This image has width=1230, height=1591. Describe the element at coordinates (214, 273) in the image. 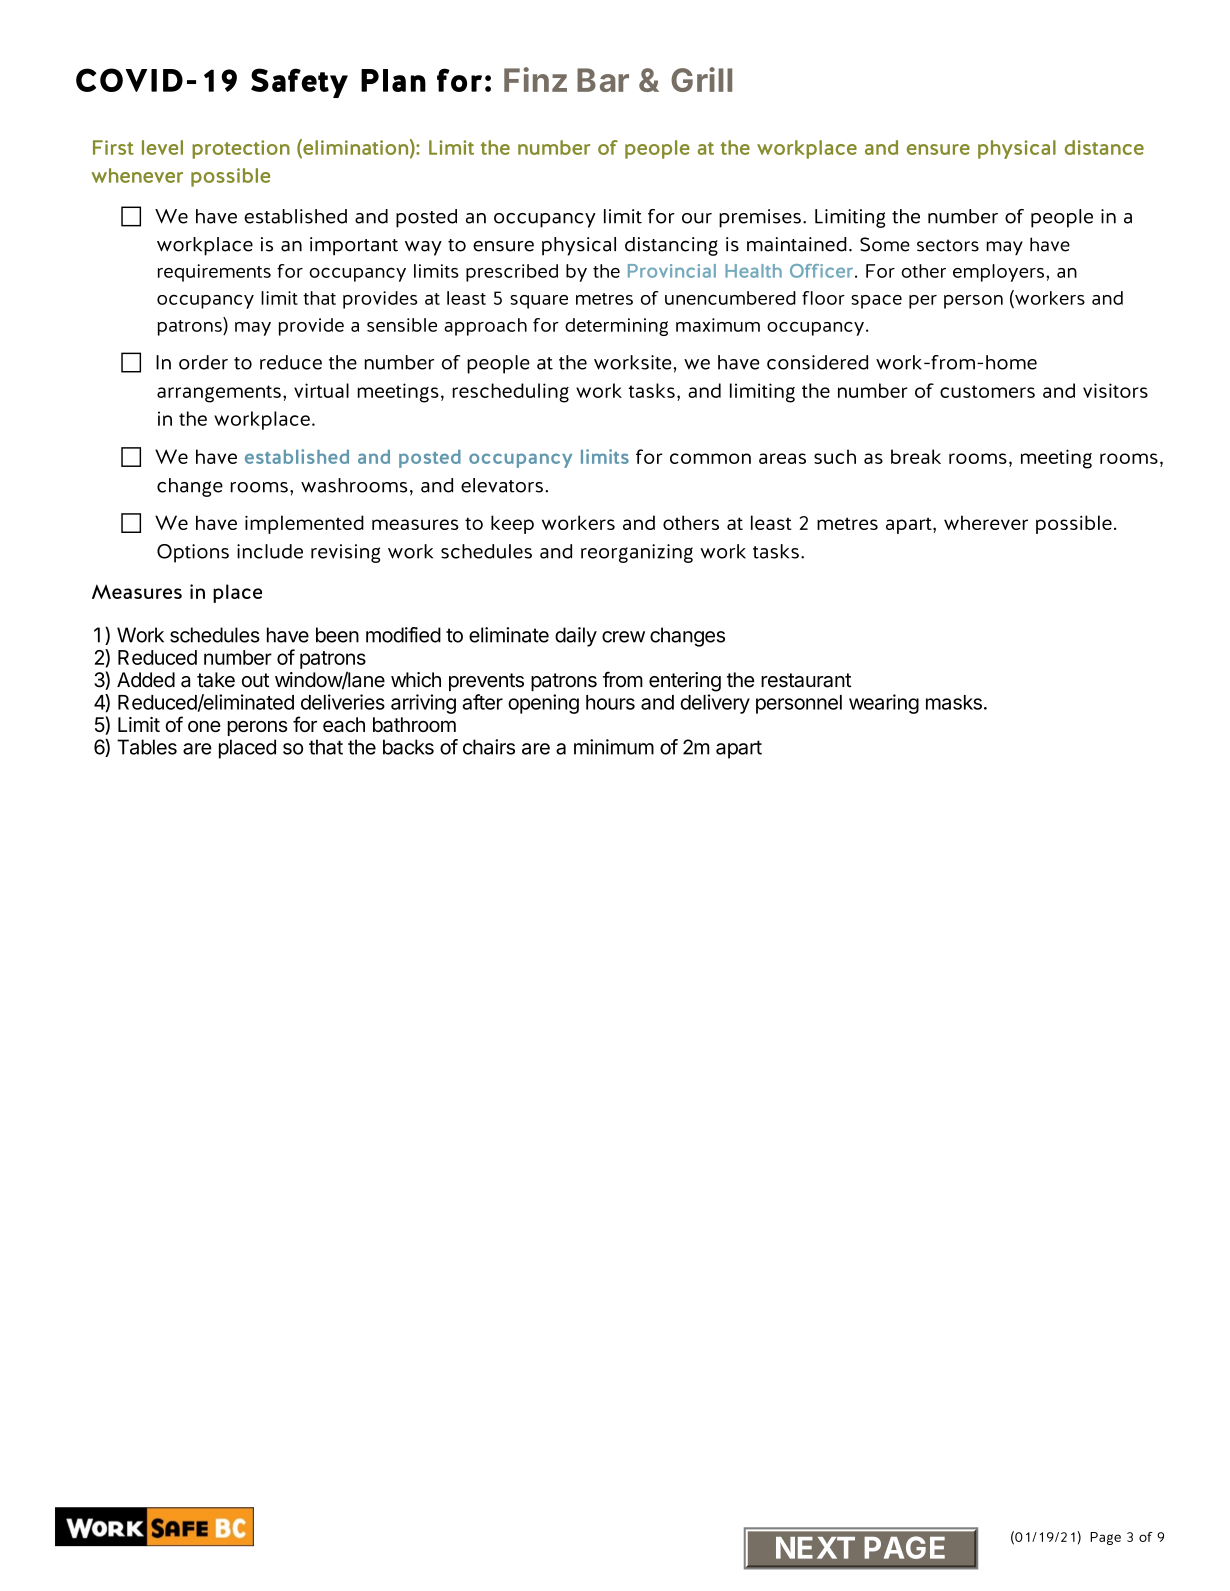

I see `requirements` at that location.
